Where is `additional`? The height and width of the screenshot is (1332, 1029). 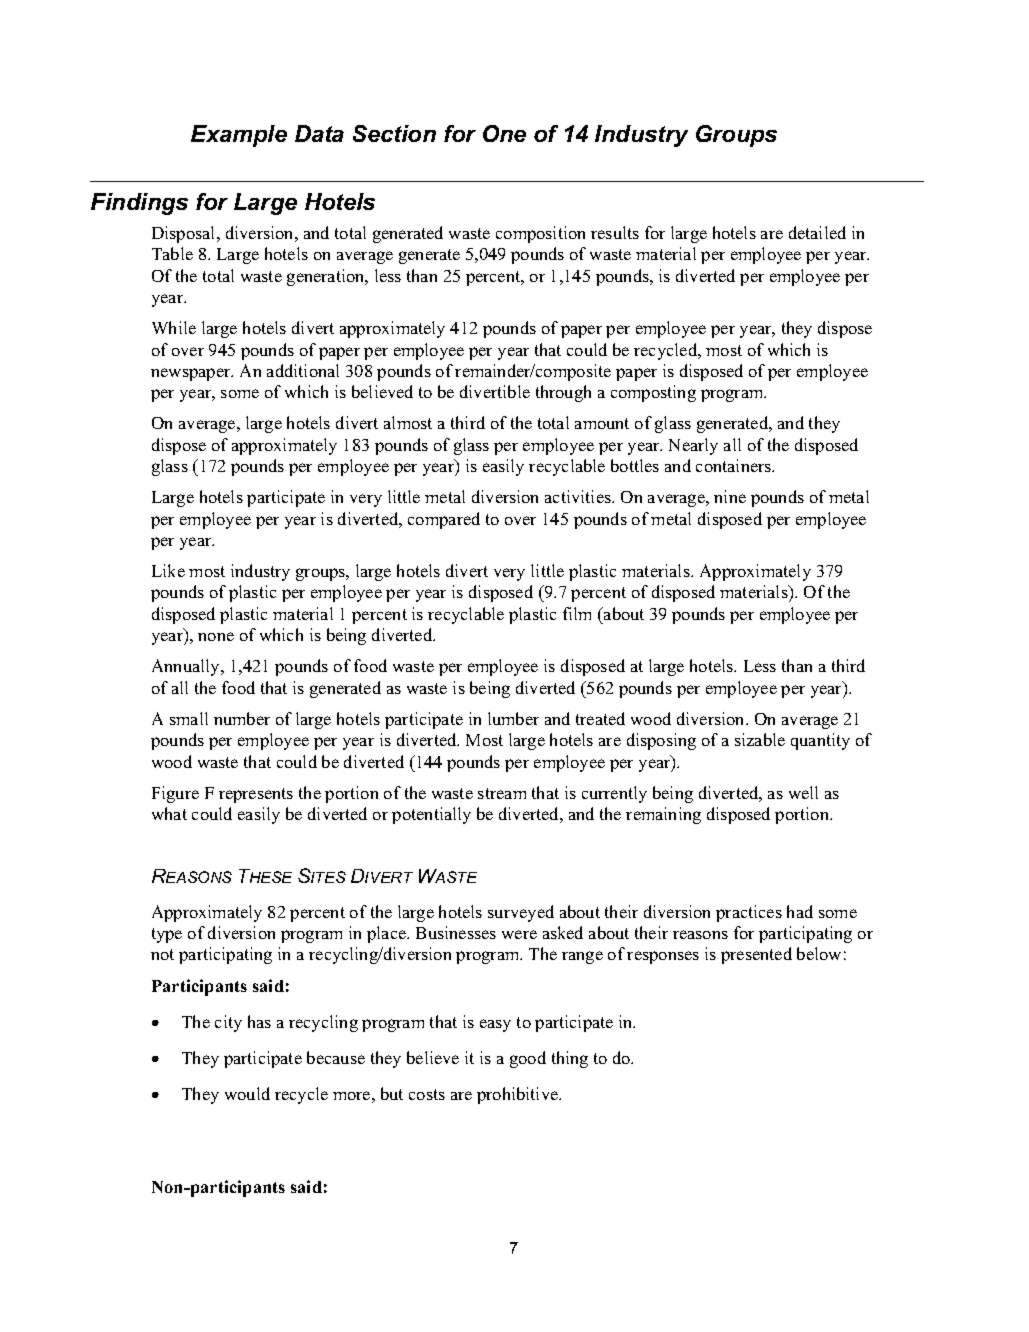 additional is located at coordinates (303, 370).
